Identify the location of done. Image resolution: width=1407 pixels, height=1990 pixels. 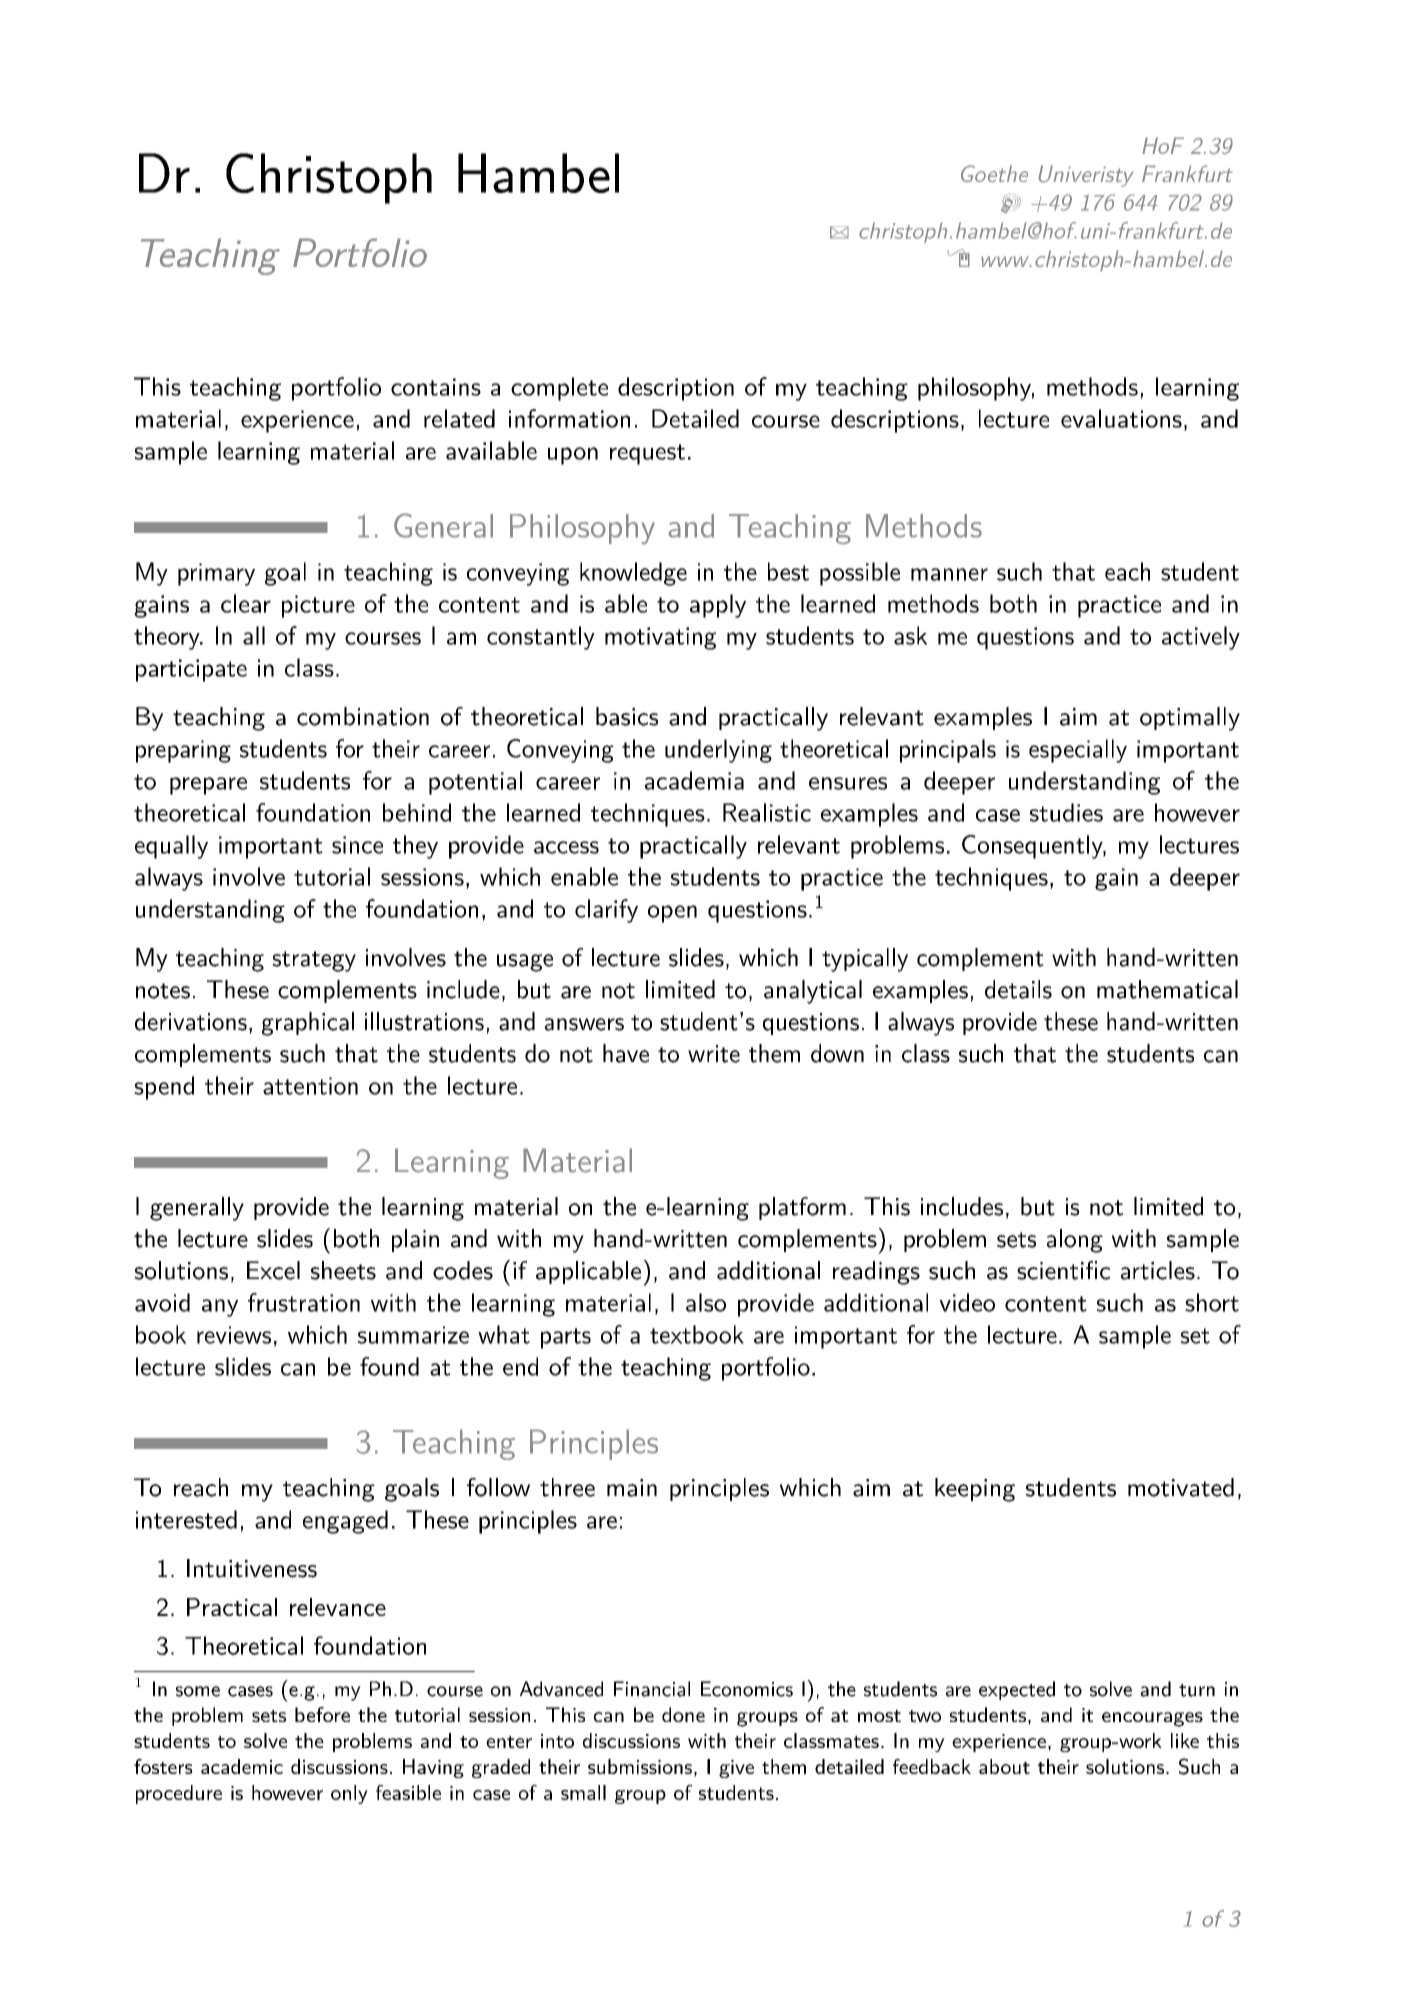
(683, 1714).
